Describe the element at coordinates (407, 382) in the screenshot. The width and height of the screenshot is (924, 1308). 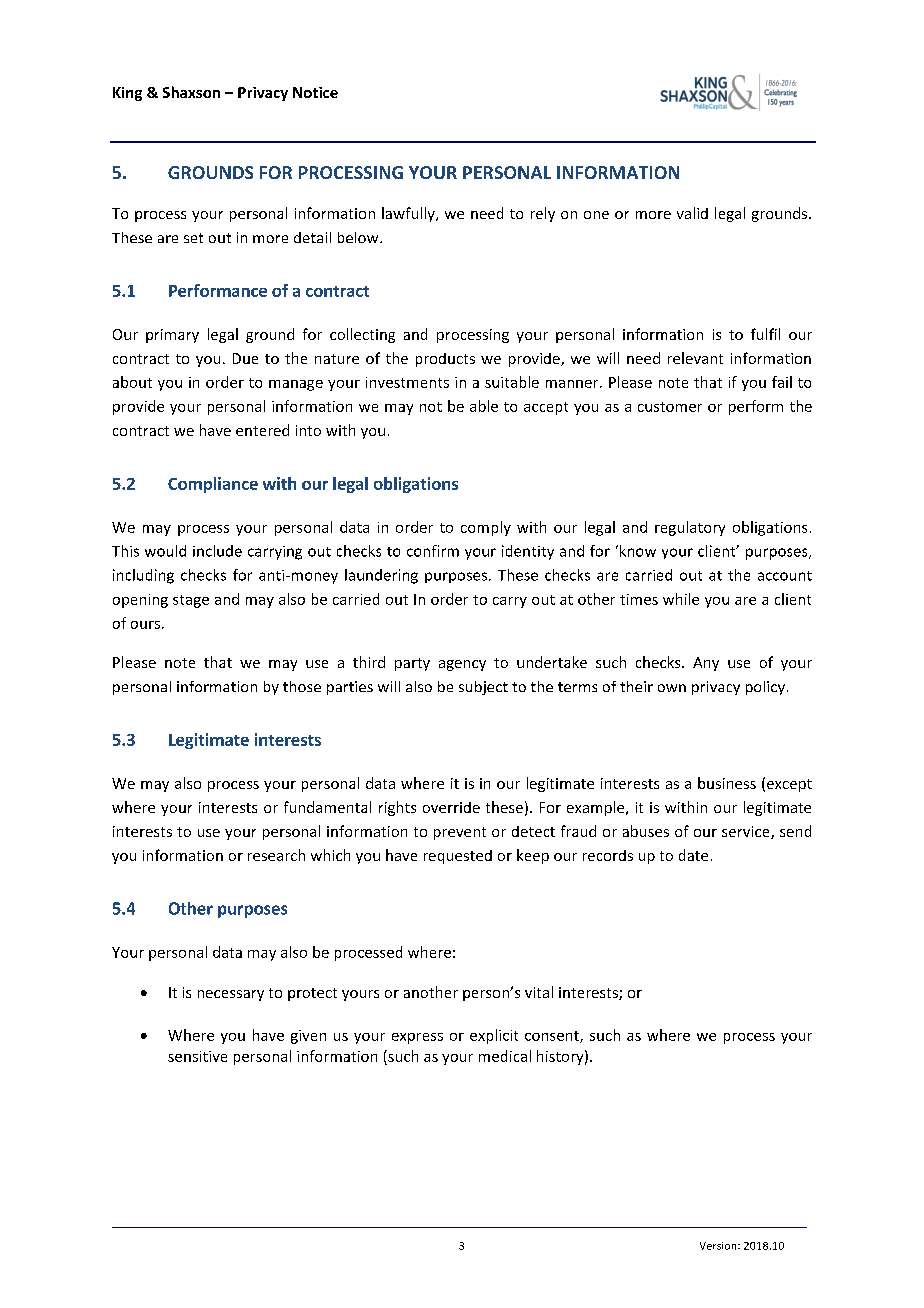
I see `investments` at that location.
